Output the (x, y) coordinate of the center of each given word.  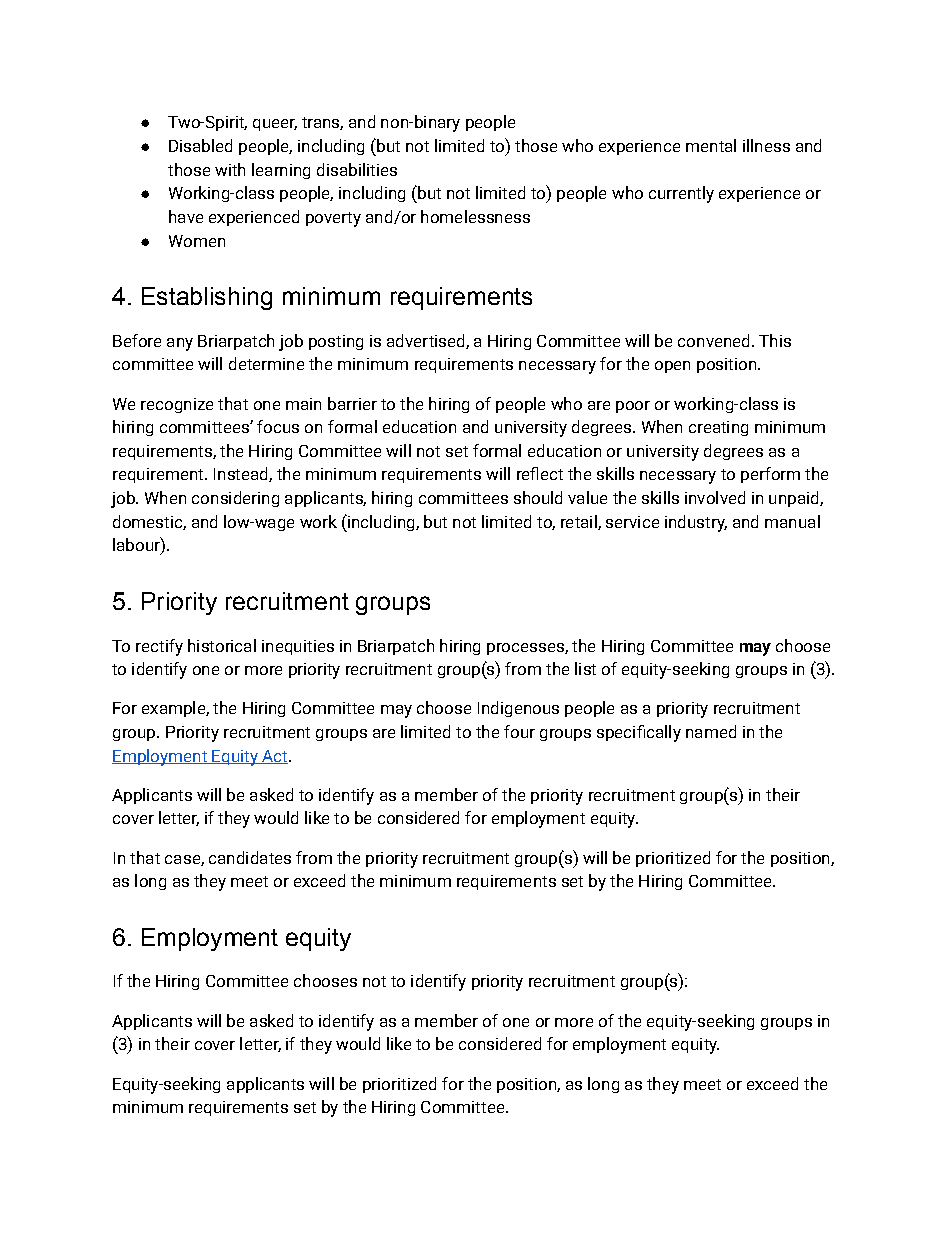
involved (715, 497)
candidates (250, 857)
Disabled (200, 145)
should (538, 497)
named (711, 731)
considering (235, 499)
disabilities (357, 169)
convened (713, 340)
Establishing (207, 298)
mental (711, 145)
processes (526, 649)
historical (222, 645)
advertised (427, 341)
